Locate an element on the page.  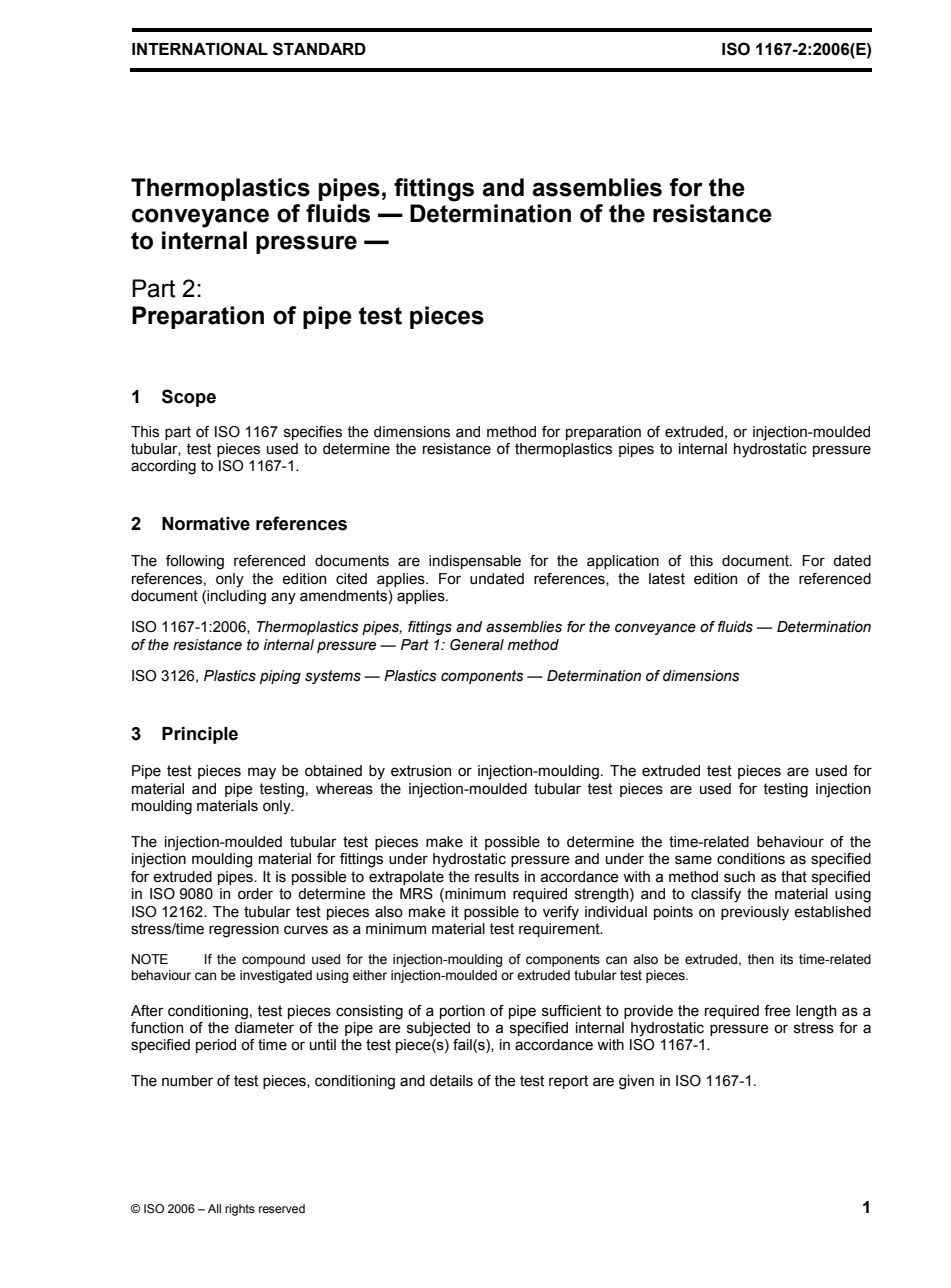
General is located at coordinates (477, 645).
